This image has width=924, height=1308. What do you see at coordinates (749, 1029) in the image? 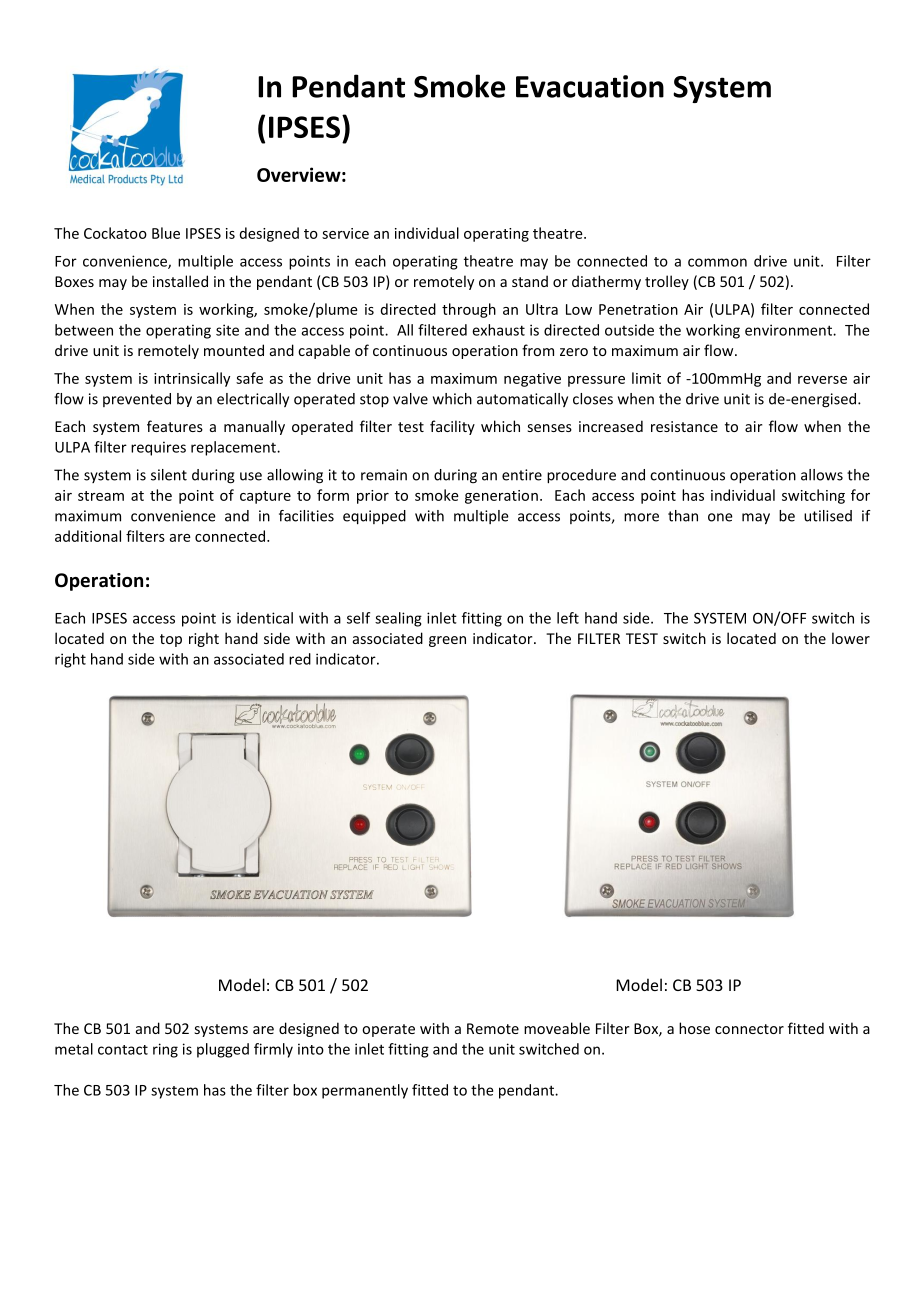
I see `connector` at bounding box center [749, 1029].
